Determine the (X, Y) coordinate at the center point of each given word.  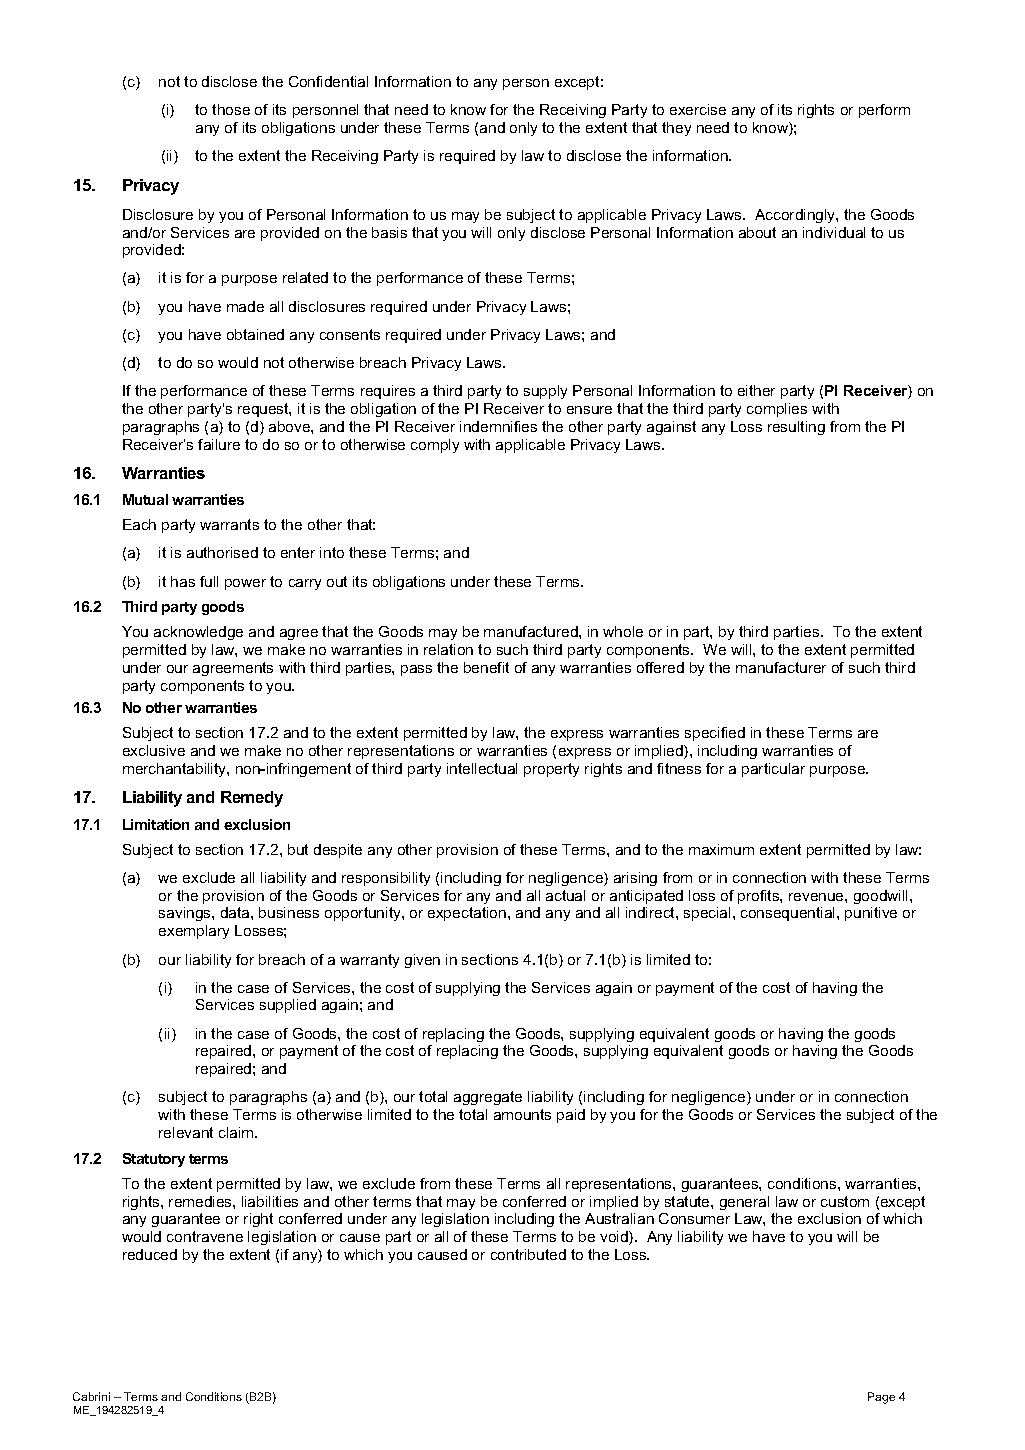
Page (881, 1398)
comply (435, 446)
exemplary (194, 932)
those (231, 109)
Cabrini (91, 1396)
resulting (796, 428)
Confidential (328, 81)
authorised (222, 552)
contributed (528, 1254)
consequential (789, 914)
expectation (467, 914)
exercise (698, 109)
